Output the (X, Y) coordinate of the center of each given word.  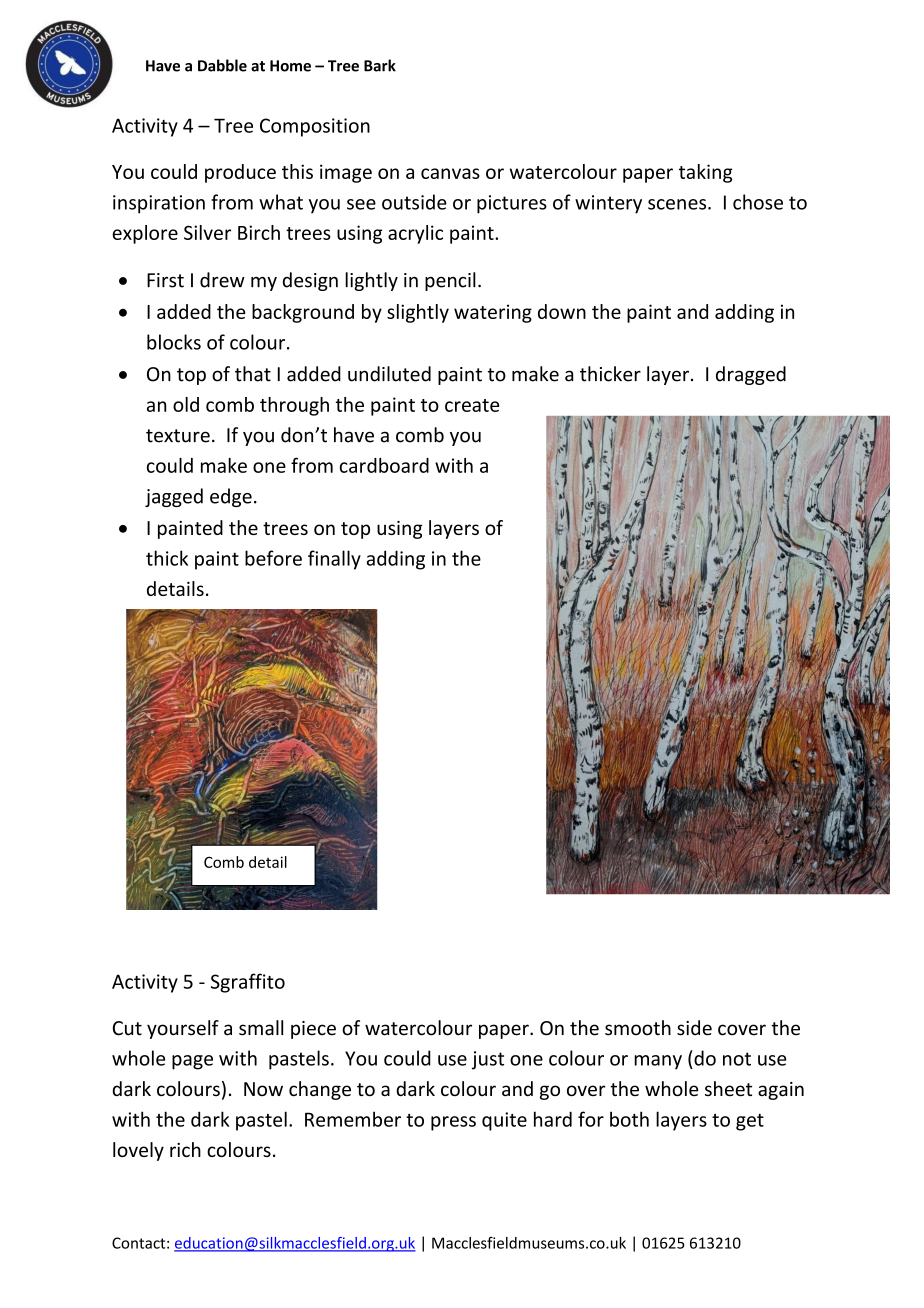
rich (185, 1149)
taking (706, 173)
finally (334, 560)
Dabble (222, 65)
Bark (380, 65)
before (273, 558)
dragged (751, 375)
